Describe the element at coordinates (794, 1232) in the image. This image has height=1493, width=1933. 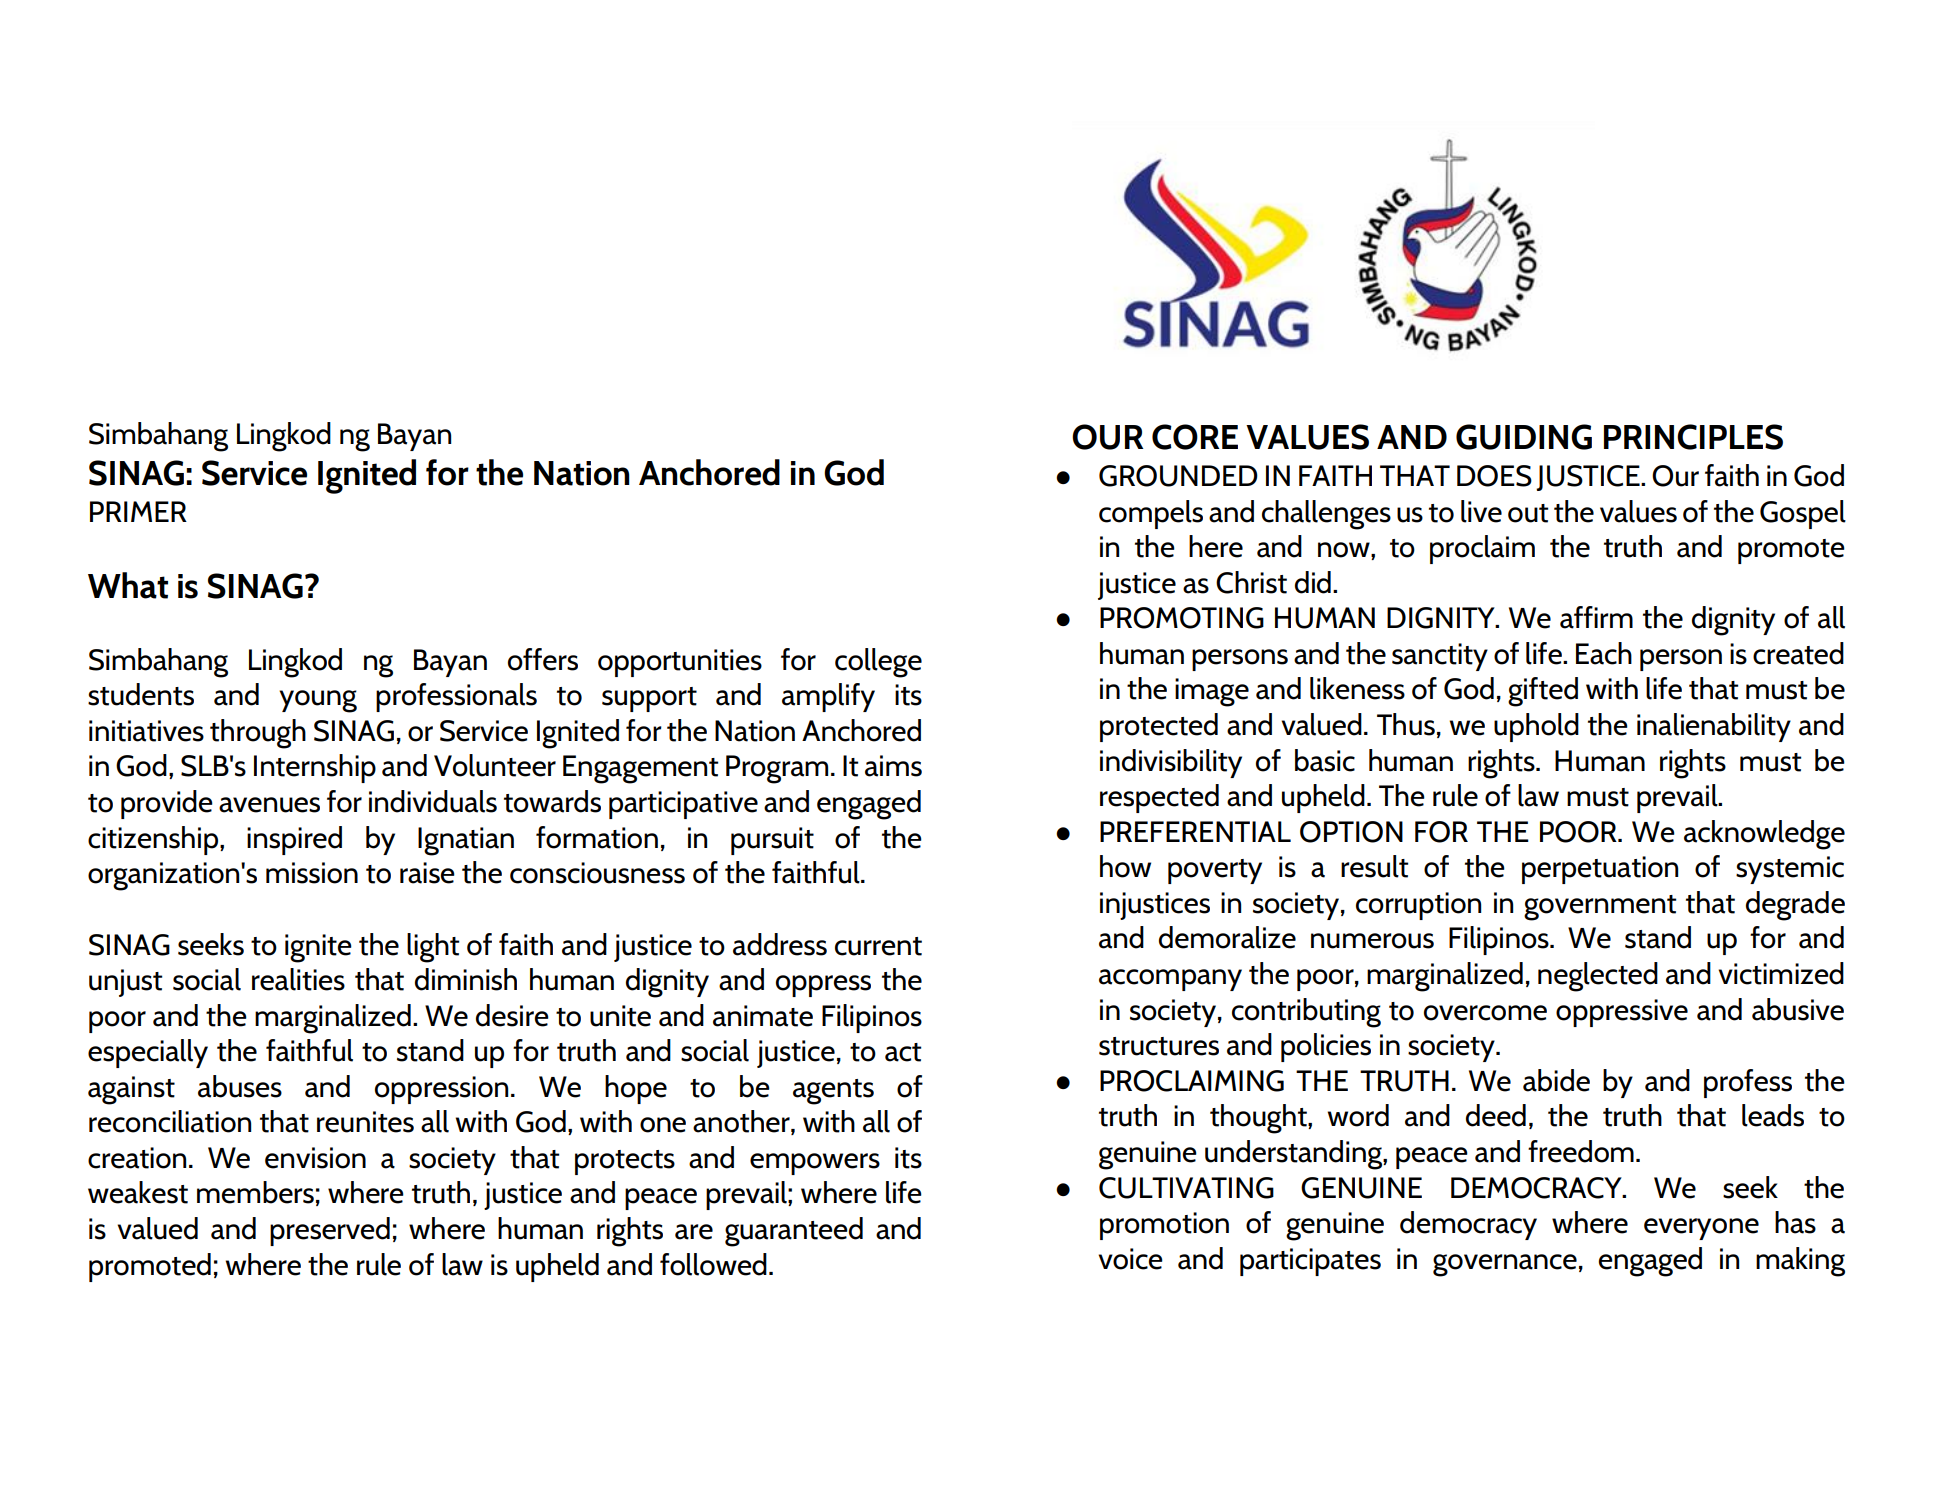
I see `guaranteed` at that location.
